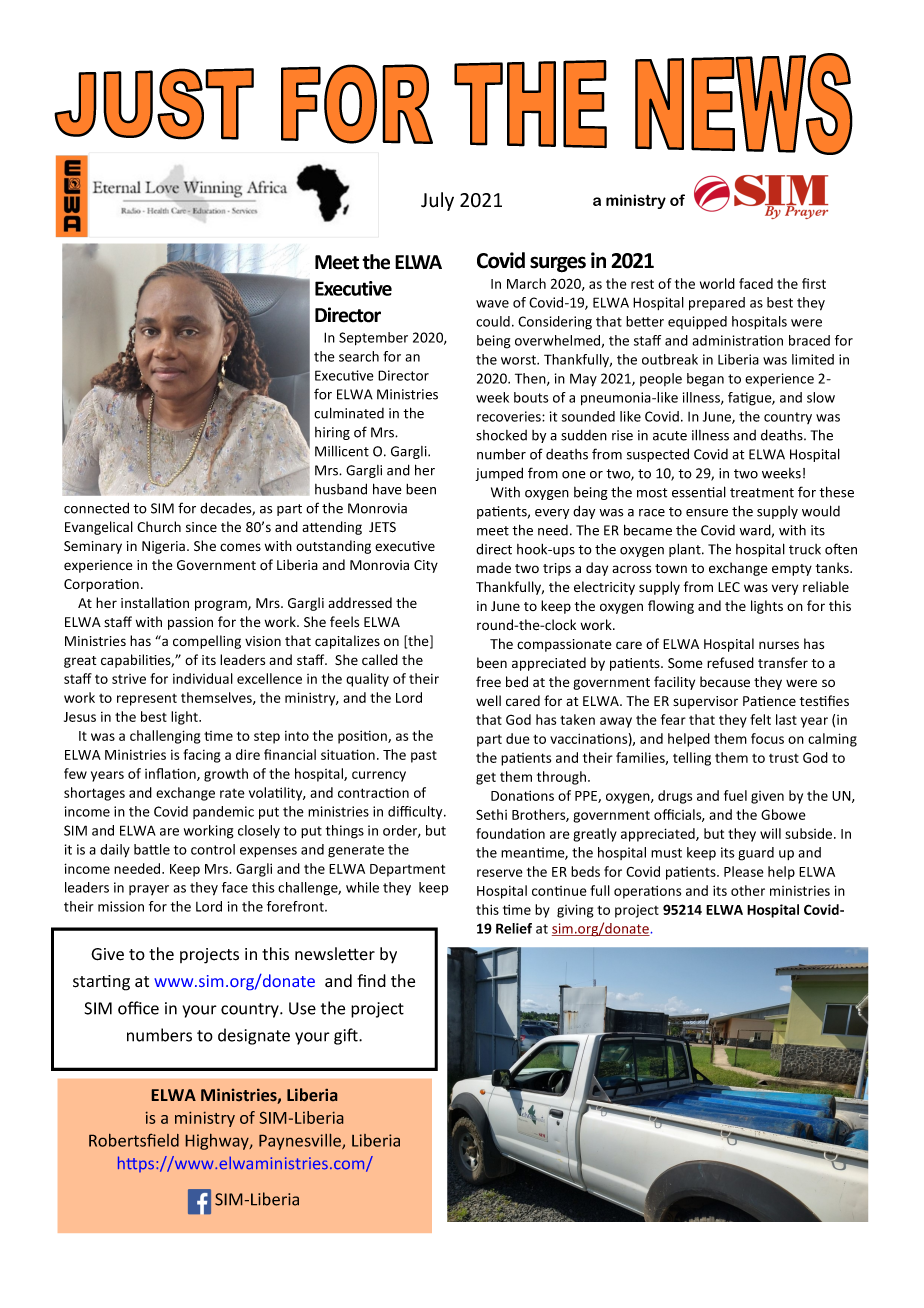 This image has width=924, height=1308. Describe the element at coordinates (138, 1008) in the image. I see `office` at that location.
